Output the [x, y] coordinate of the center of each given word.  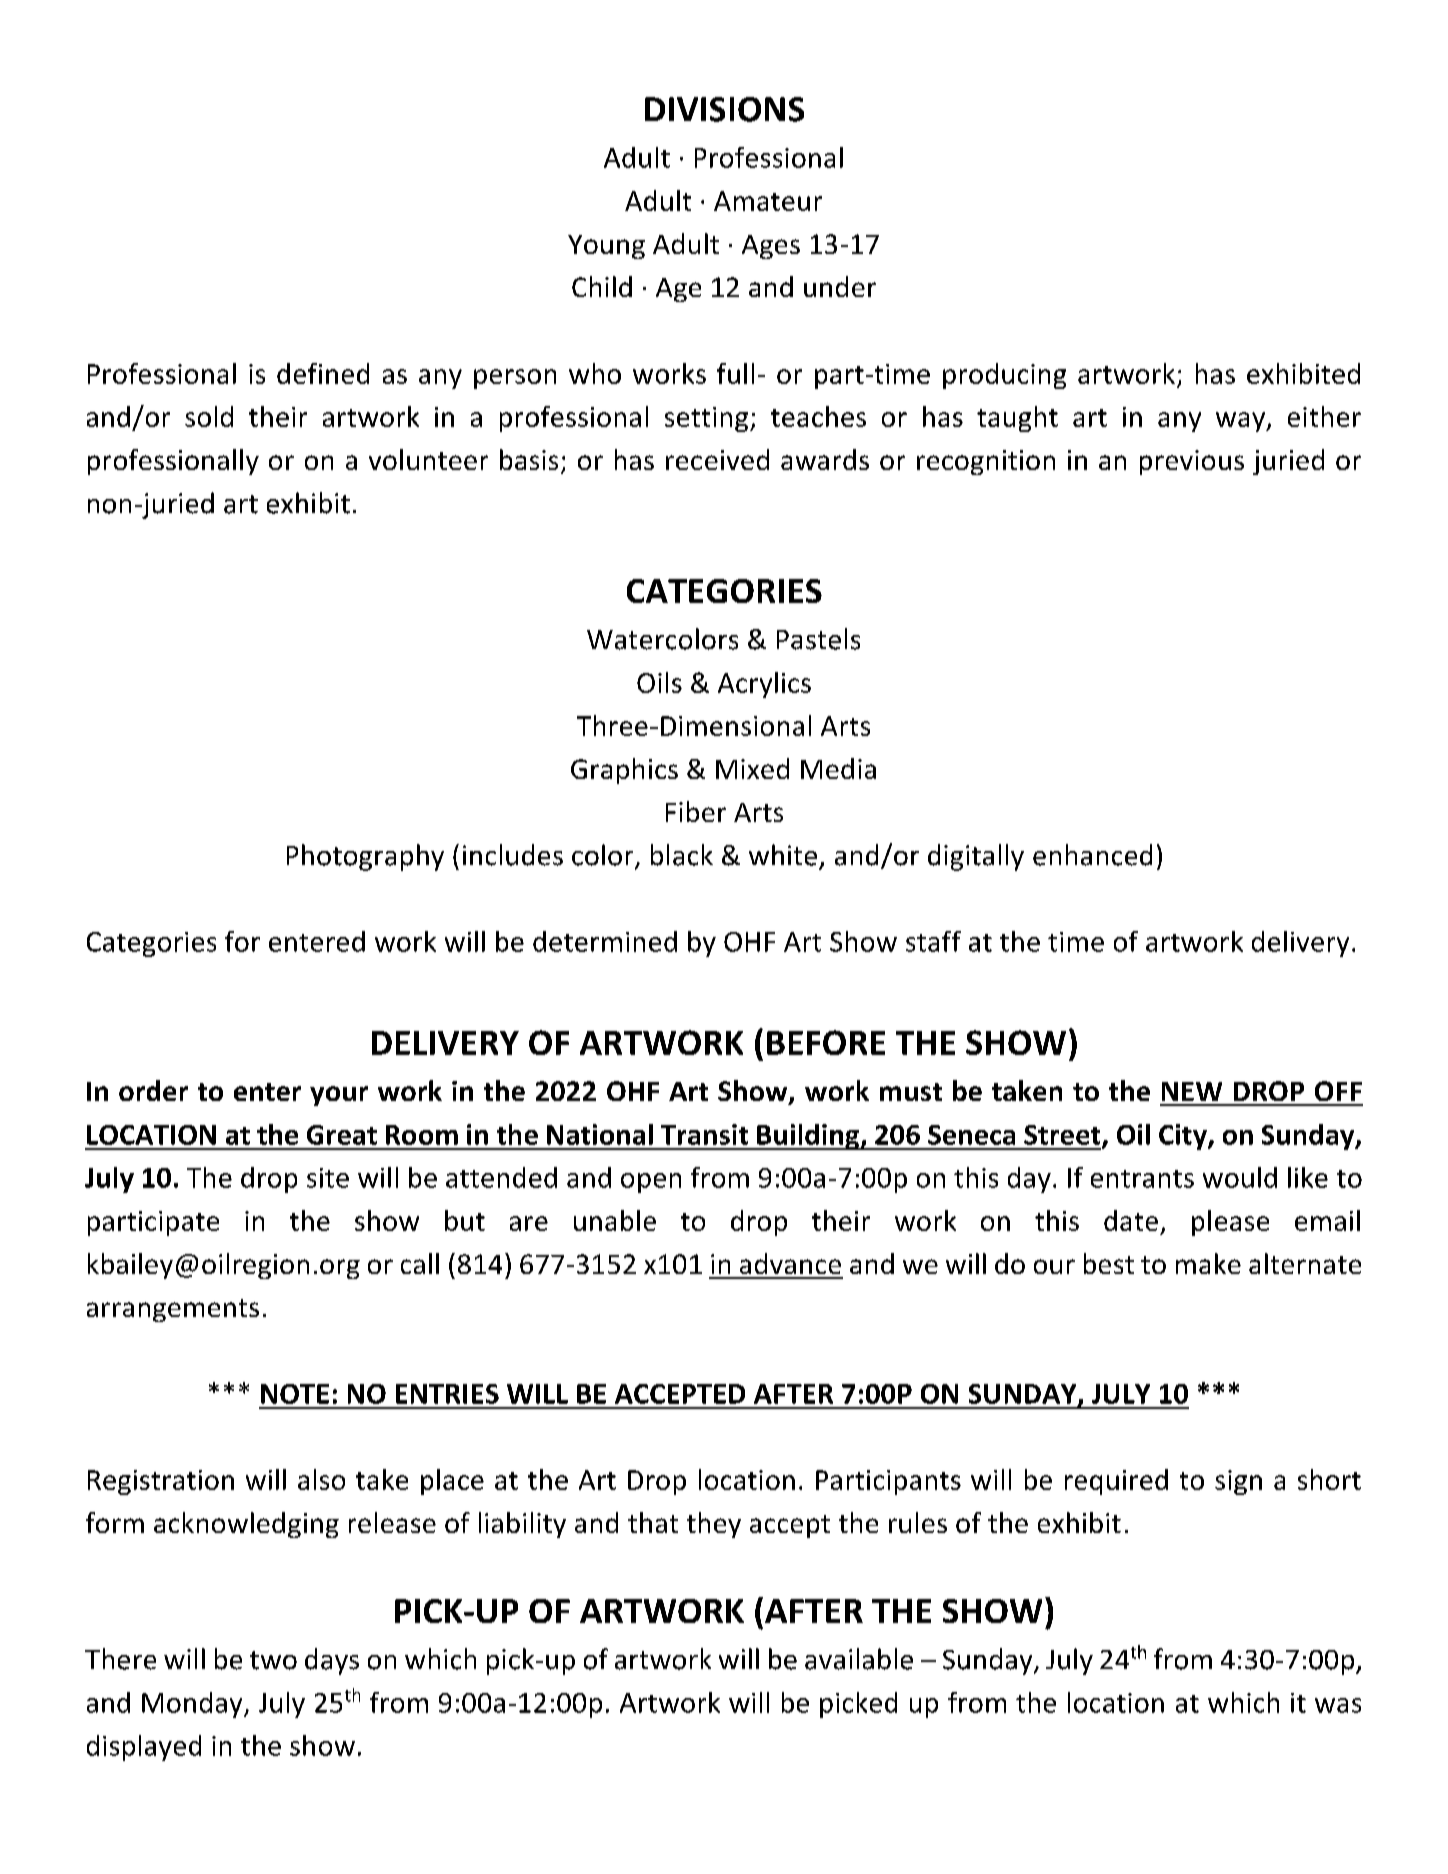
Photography [365, 857]
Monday [193, 1705]
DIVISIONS [724, 109]
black [682, 855]
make [1208, 1263]
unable [615, 1220]
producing [1004, 376]
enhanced [1092, 855]
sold [209, 416]
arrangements [173, 1310]
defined [323, 373]
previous [1192, 462]
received [717, 459]
